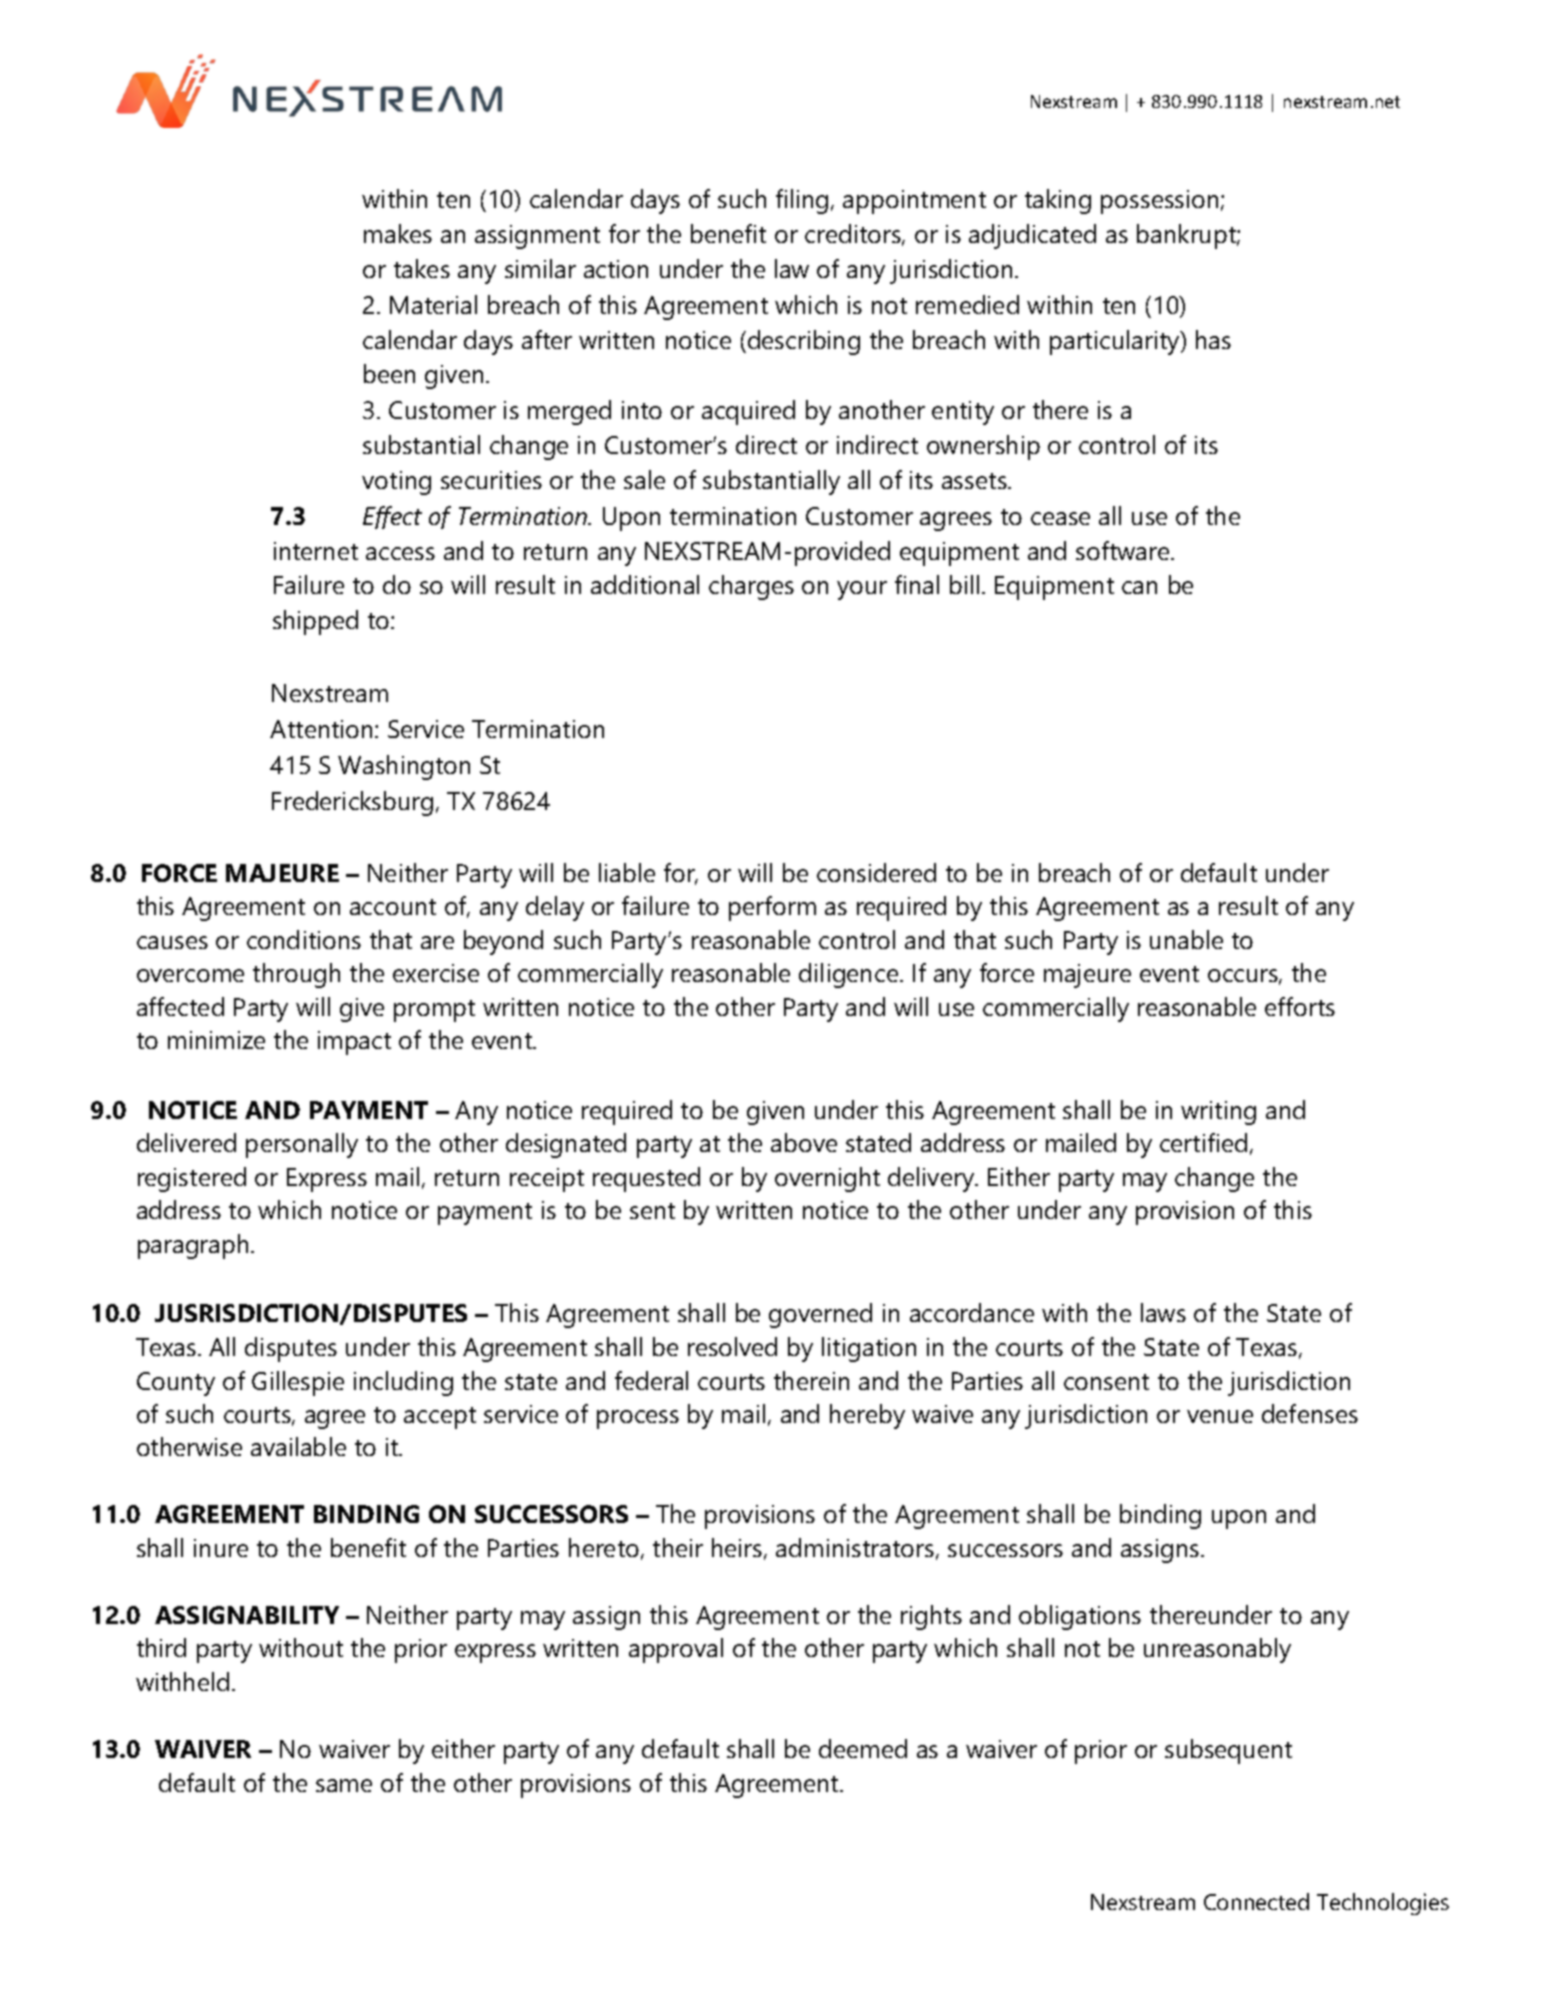 The height and width of the screenshot is (1996, 1542). Describe the element at coordinates (398, 233) in the screenshot. I see `makes` at that location.
